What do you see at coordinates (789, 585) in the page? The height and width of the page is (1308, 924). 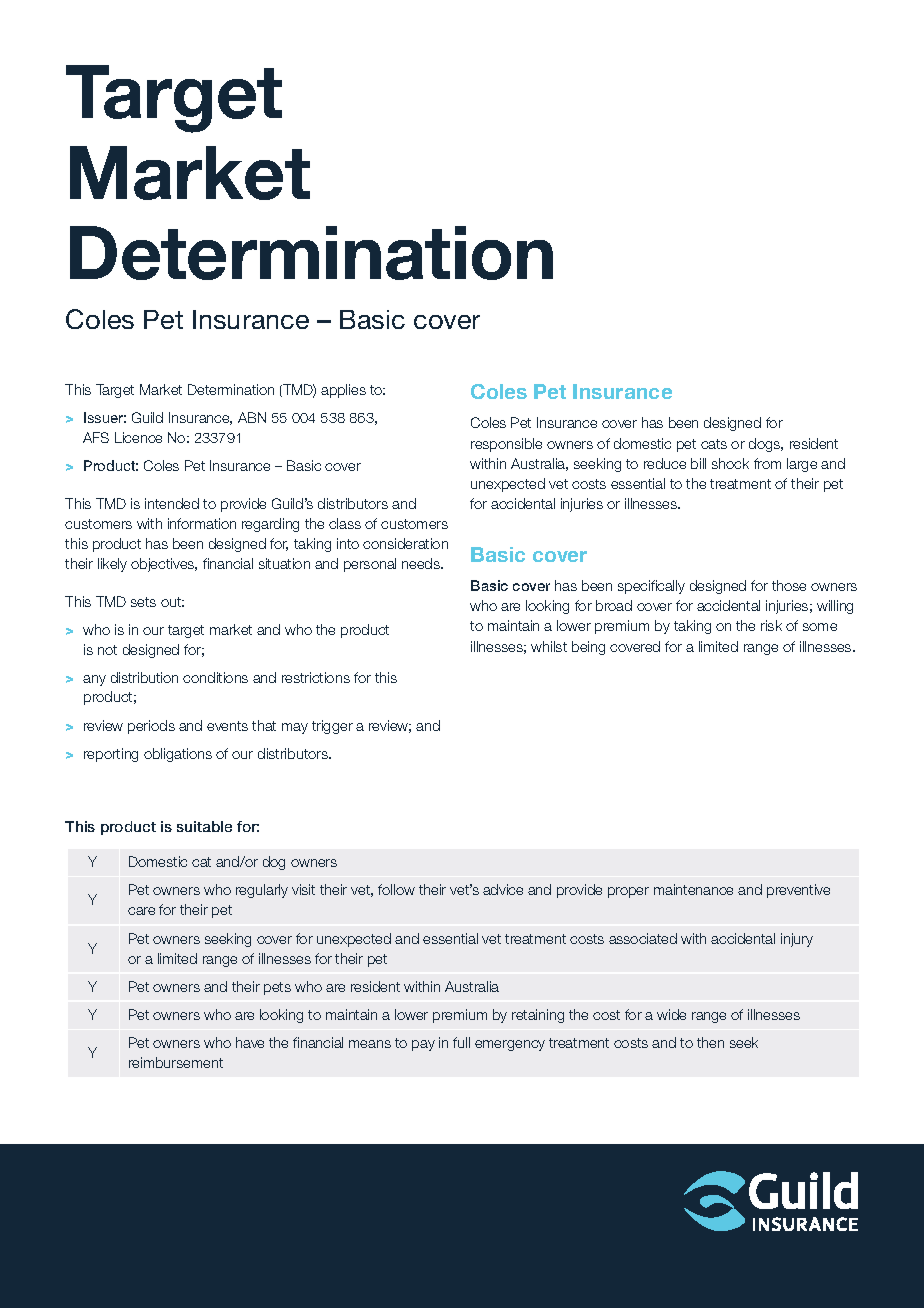 I see `those` at bounding box center [789, 585].
